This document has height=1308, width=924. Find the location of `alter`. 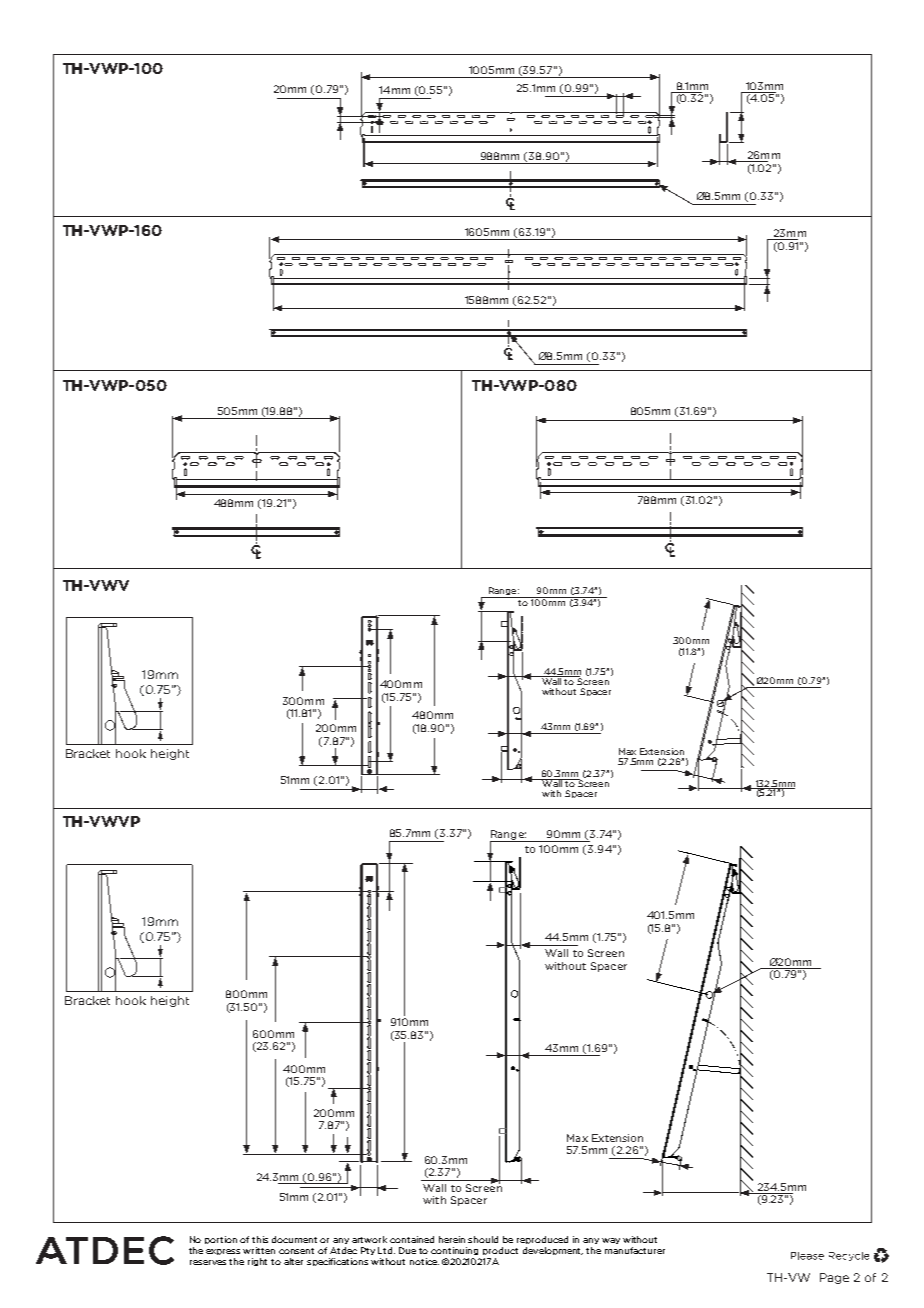

alter is located at coordinates (293, 1261).
